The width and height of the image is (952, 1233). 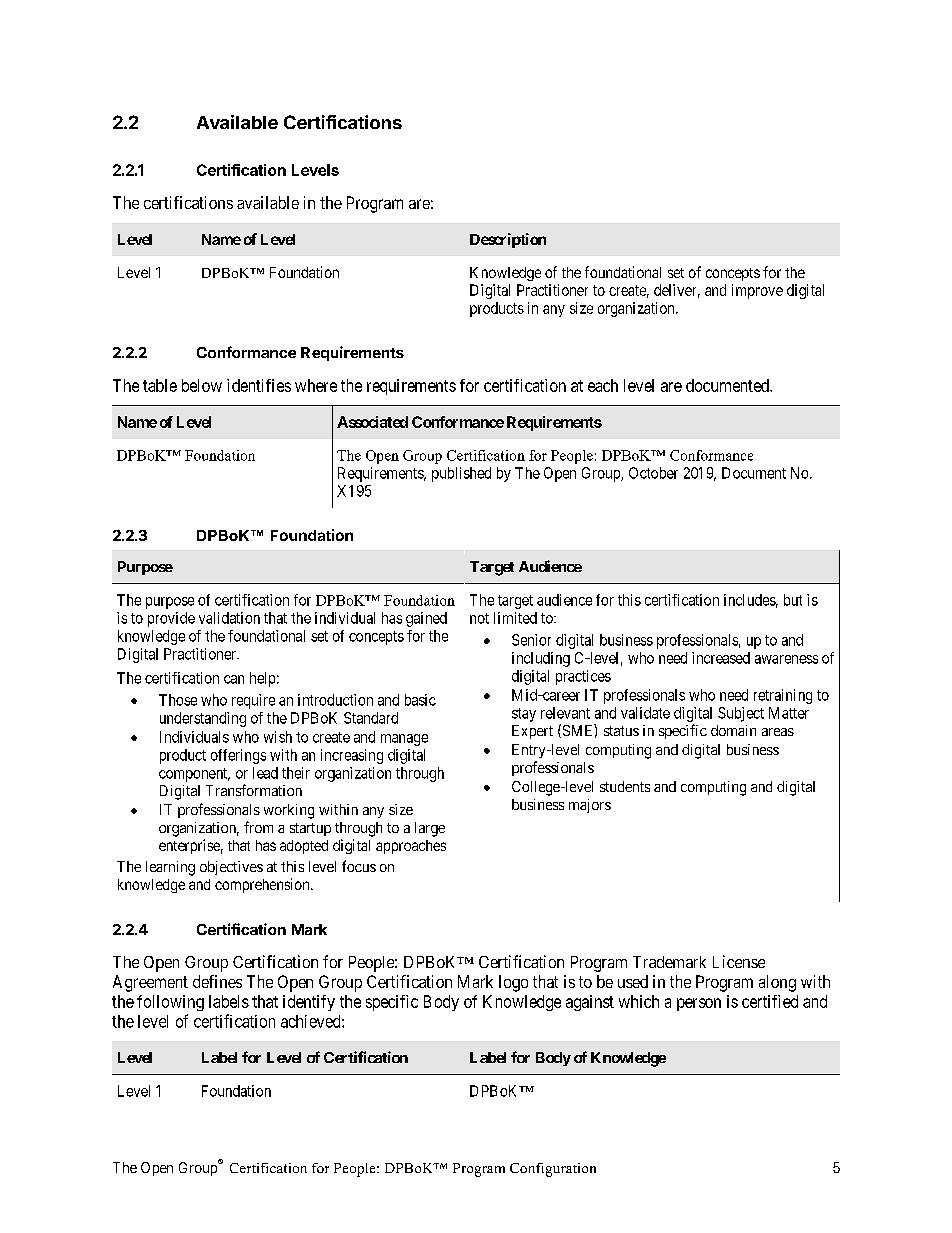 What do you see at coordinates (202, 385) in the image?
I see `below` at bounding box center [202, 385].
